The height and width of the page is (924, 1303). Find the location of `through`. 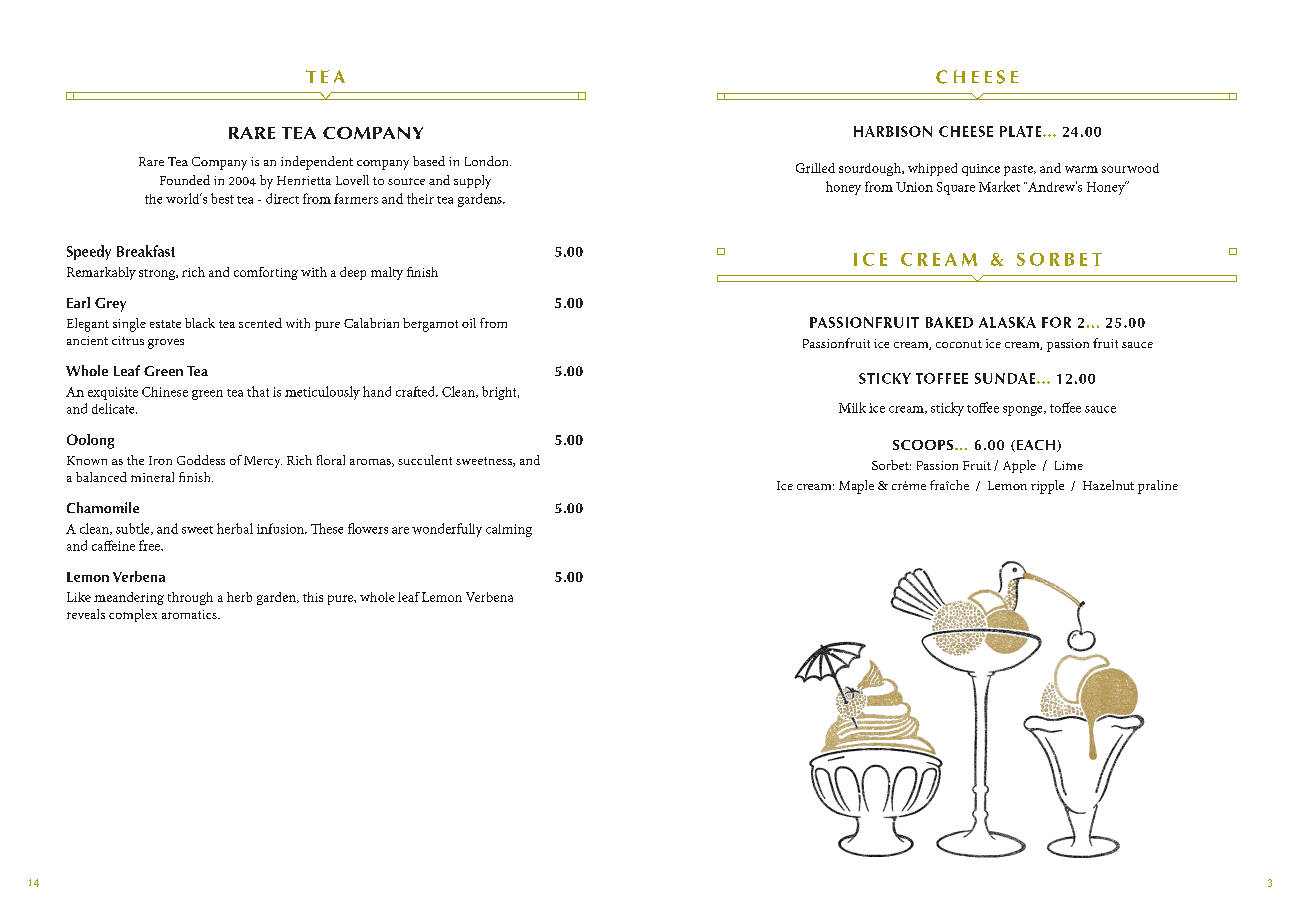

through is located at coordinates (190, 598).
